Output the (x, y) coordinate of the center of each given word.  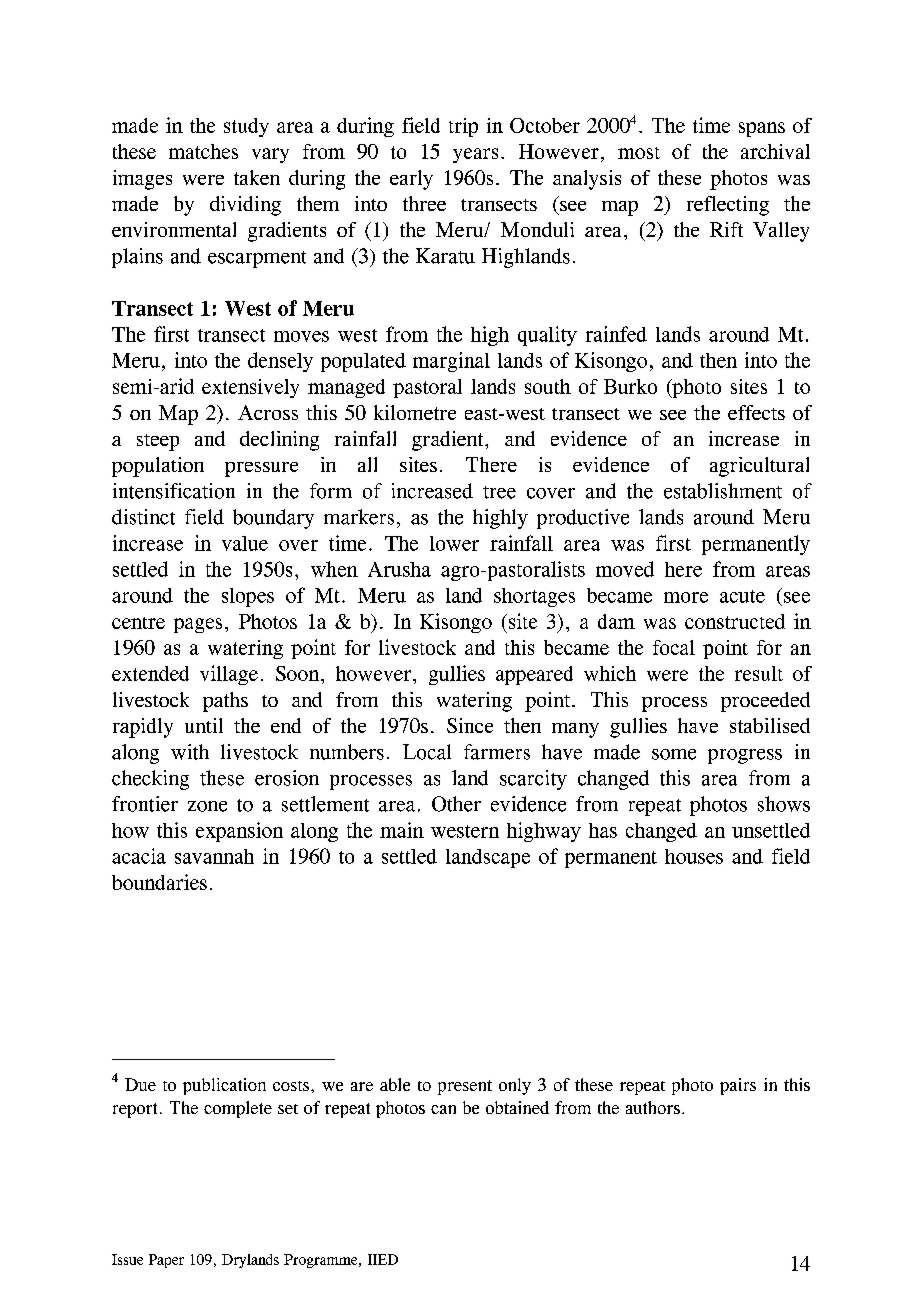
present (465, 1087)
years (475, 155)
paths (225, 702)
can (443, 1109)
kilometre (415, 412)
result (759, 673)
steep (158, 442)
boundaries (159, 882)
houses (694, 856)
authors (653, 1107)
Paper (166, 1261)
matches (203, 151)
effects (756, 412)
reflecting (728, 206)
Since (470, 725)
